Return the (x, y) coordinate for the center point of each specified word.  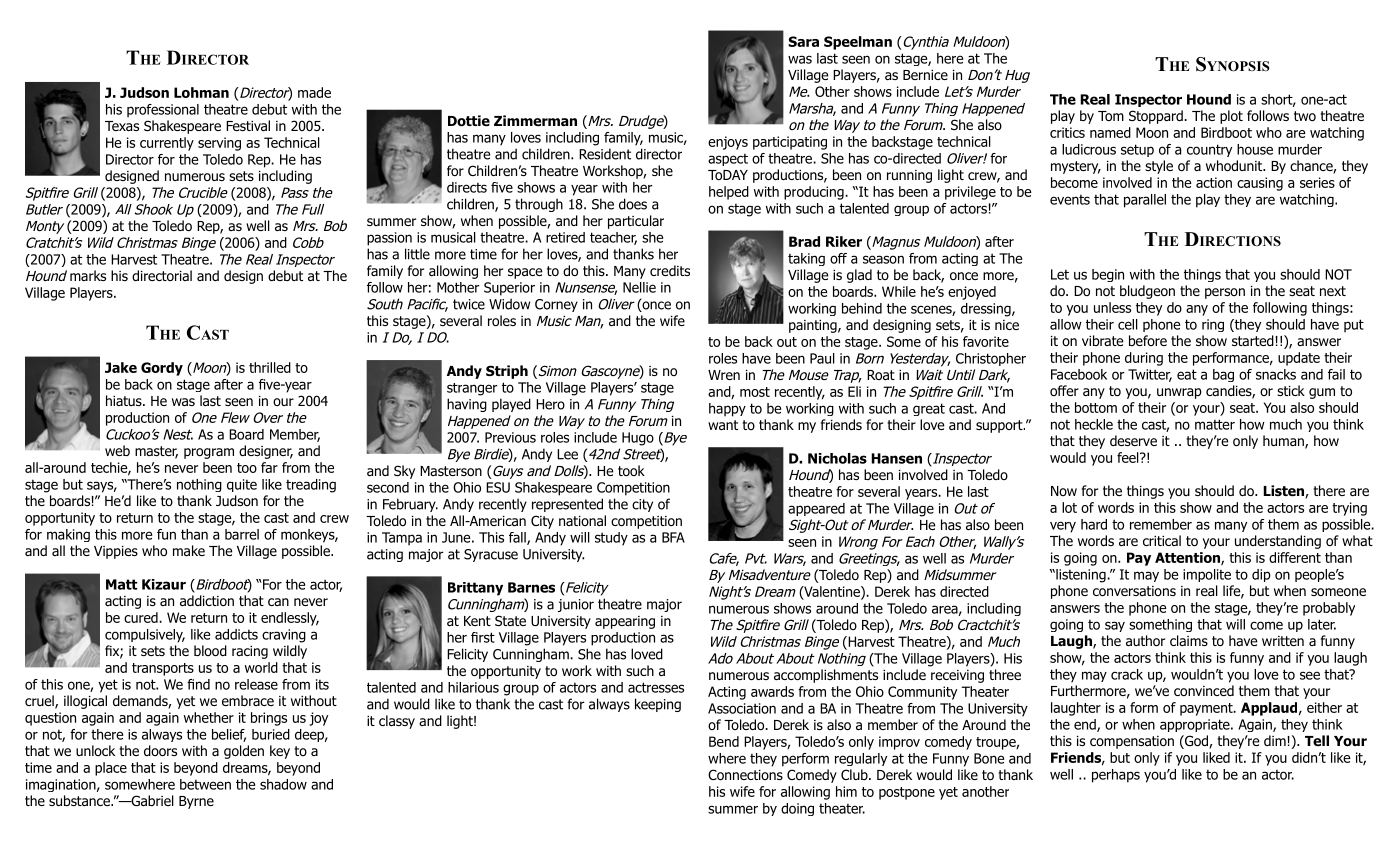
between (205, 784)
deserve (1133, 440)
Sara (803, 41)
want (723, 425)
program (209, 453)
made (314, 92)
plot (1231, 117)
